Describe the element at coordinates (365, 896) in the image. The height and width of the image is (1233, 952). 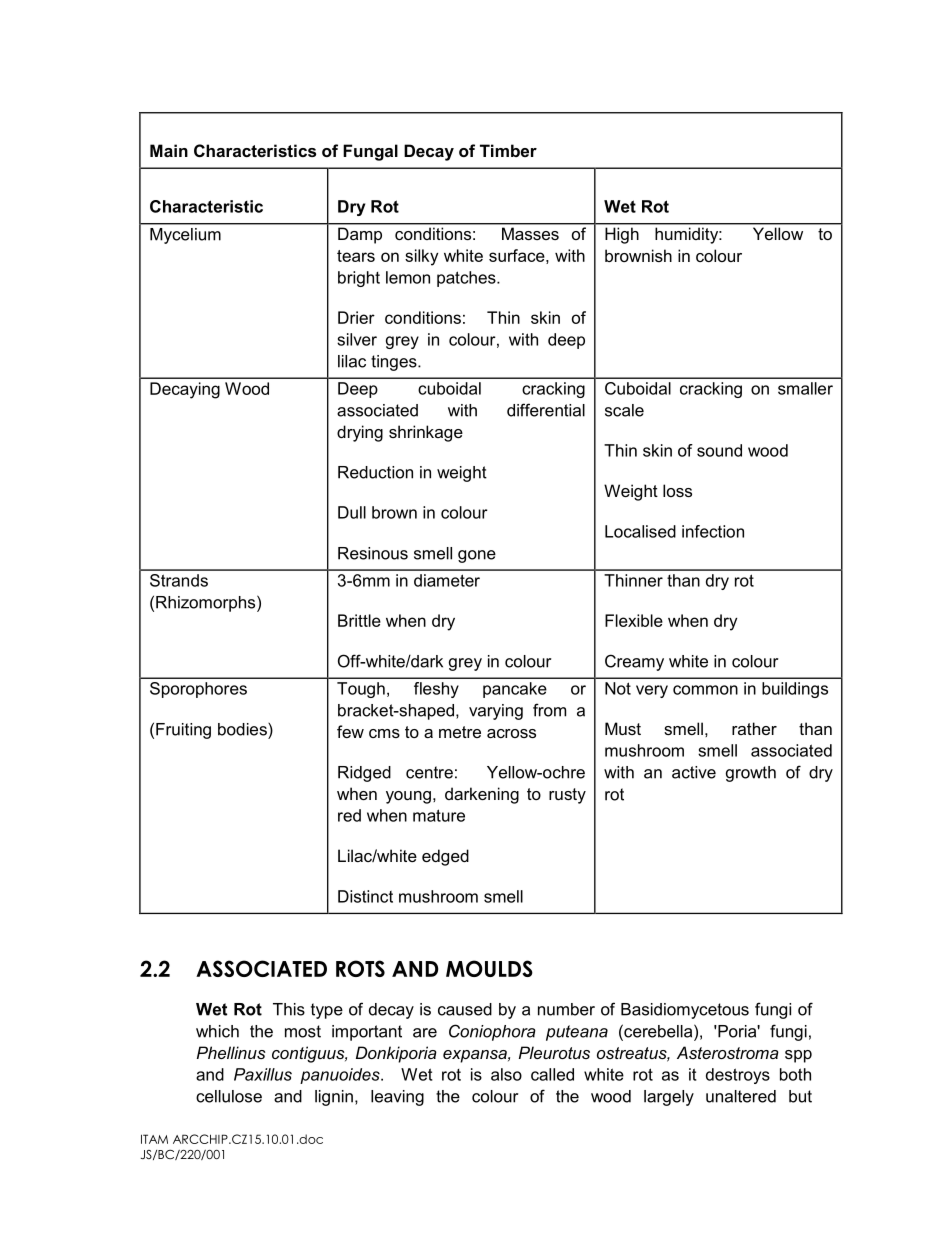
I see `Distinct` at that location.
